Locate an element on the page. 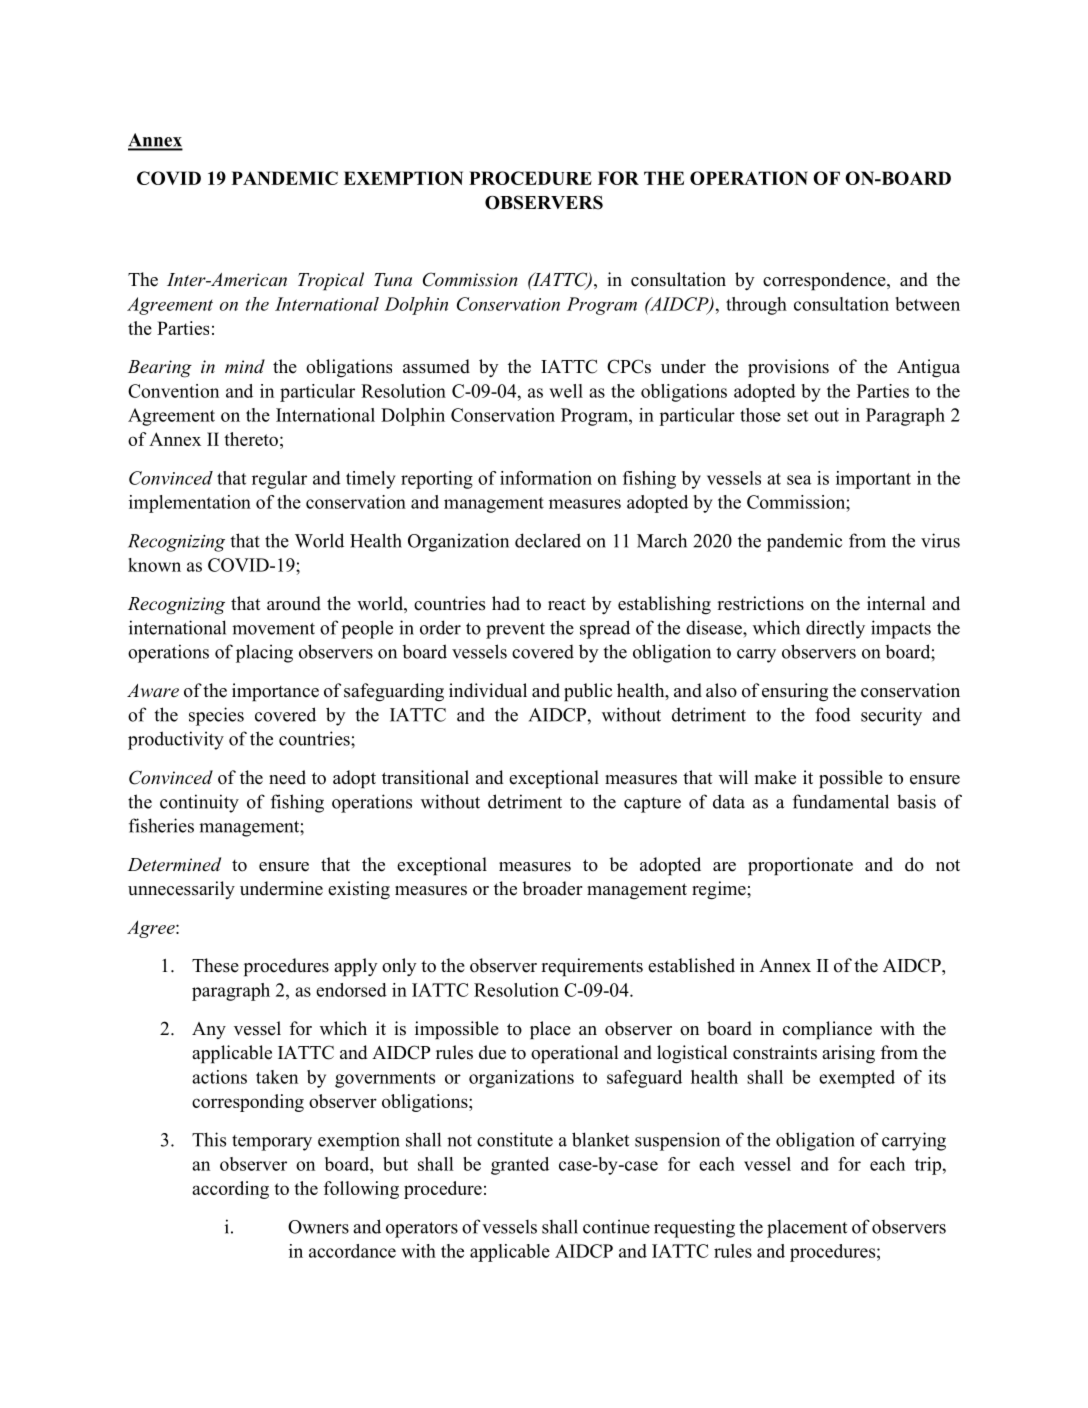 The image size is (1088, 1408). These is located at coordinates (215, 965).
